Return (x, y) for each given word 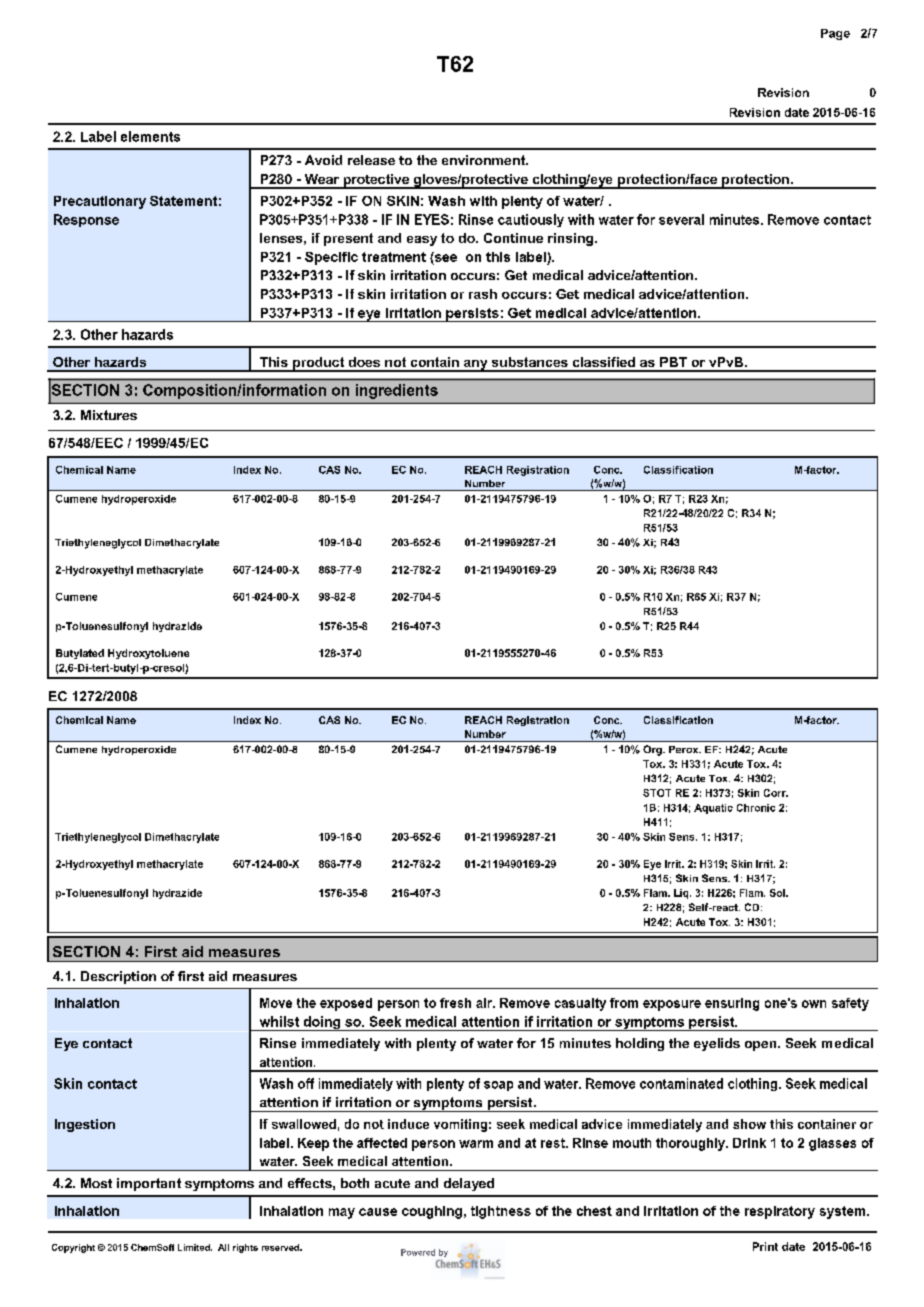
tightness (501, 1212)
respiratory (780, 1212)
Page (835, 34)
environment (484, 160)
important (149, 1184)
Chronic (756, 808)
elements (150, 136)
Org (653, 750)
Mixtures (109, 415)
